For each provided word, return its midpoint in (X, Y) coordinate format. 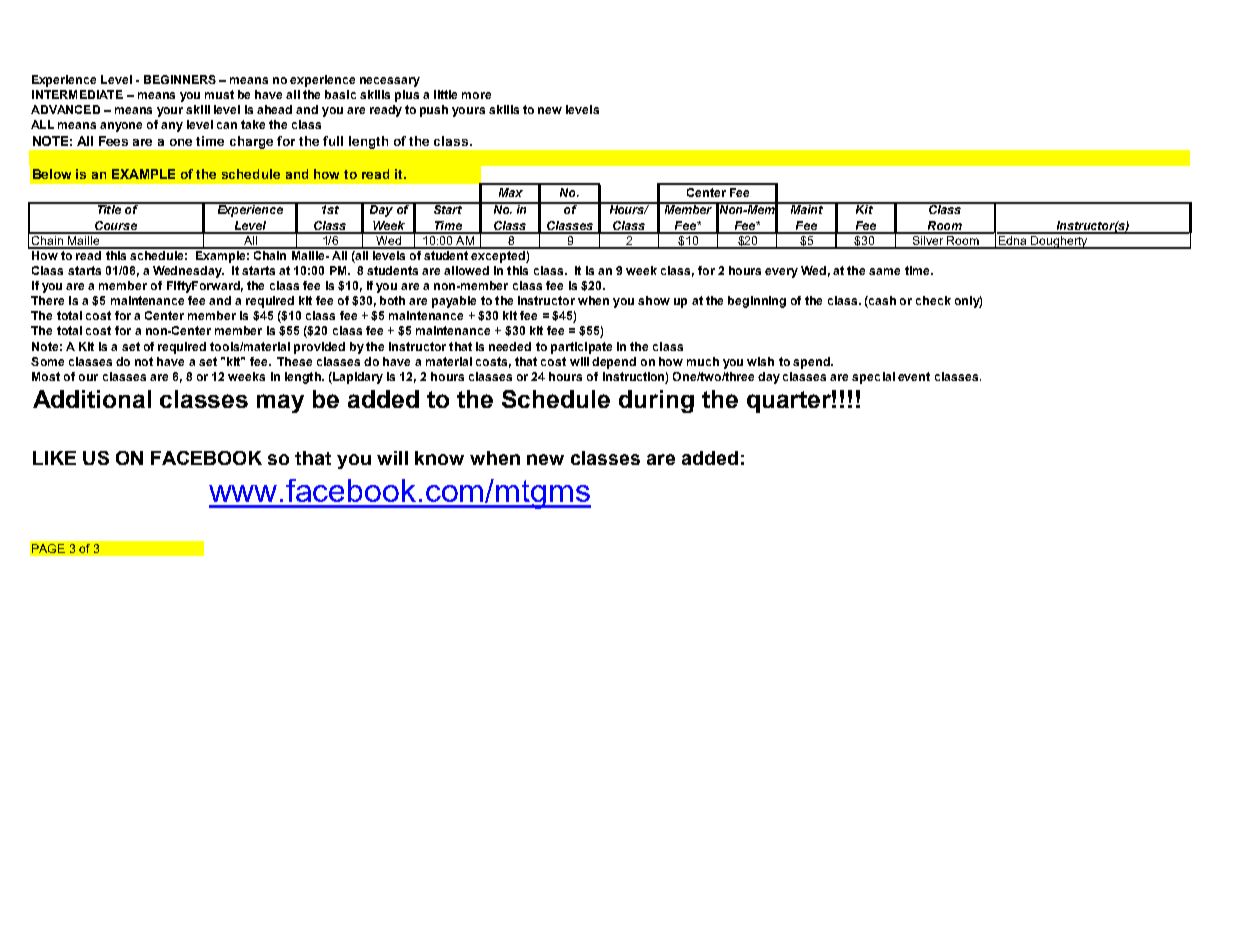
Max (511, 192)
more (476, 95)
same (884, 271)
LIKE (54, 458)
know (439, 458)
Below (52, 174)
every (781, 273)
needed (510, 346)
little (445, 94)
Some (47, 361)
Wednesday (188, 272)
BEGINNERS (180, 79)
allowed (466, 270)
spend (812, 363)
